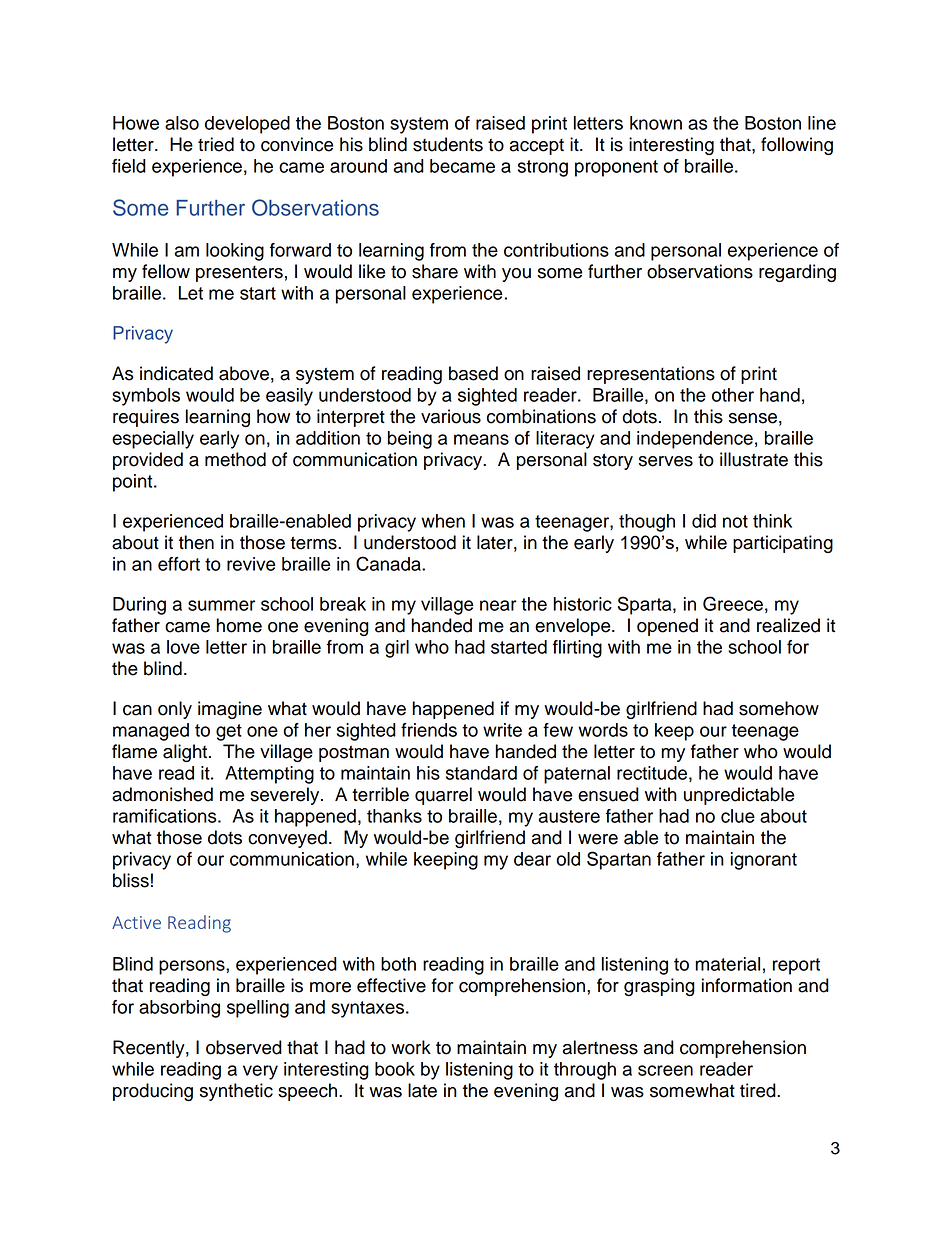 The image size is (952, 1233). I want to click on following, so click(797, 146).
